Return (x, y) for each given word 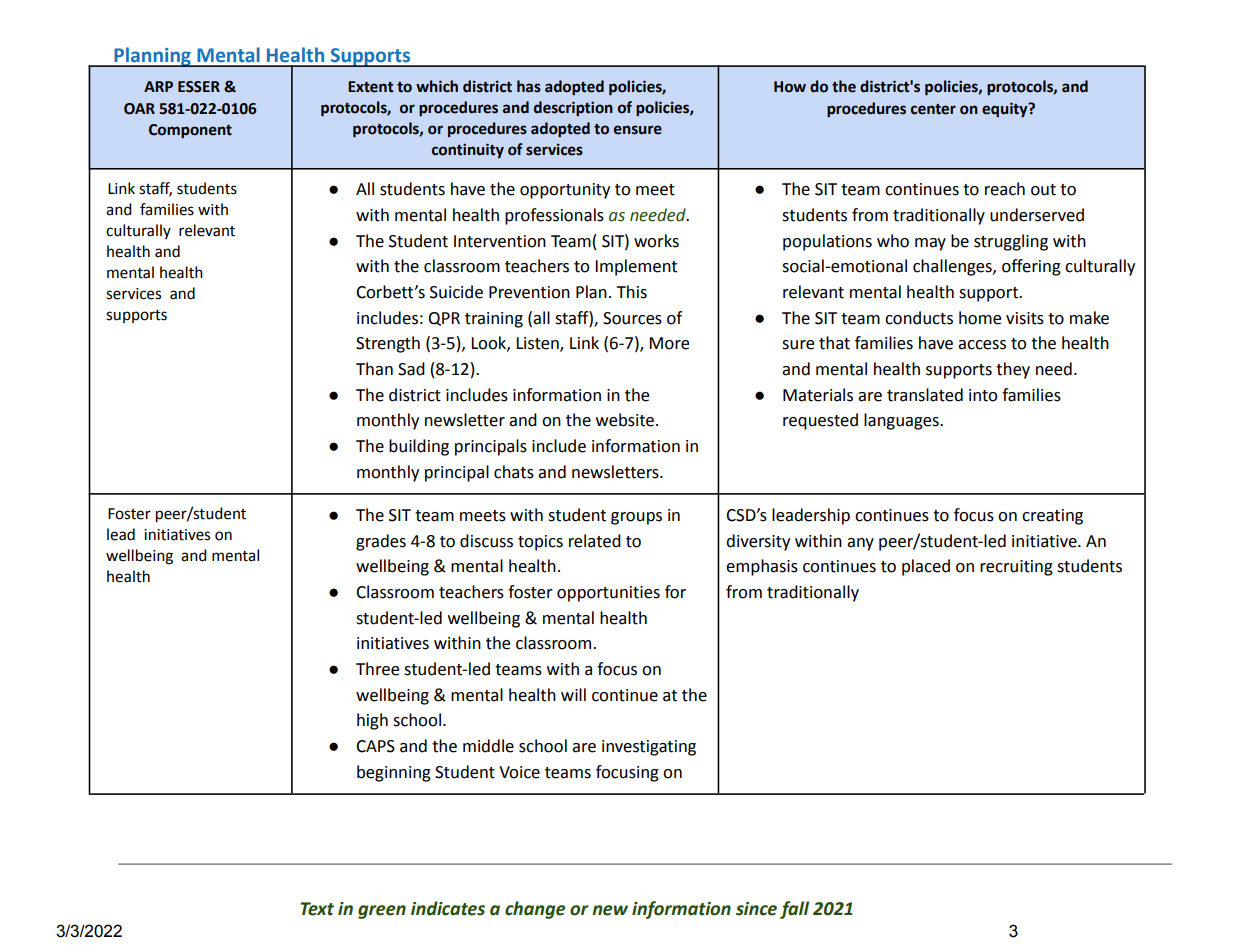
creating (1052, 517)
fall (794, 910)
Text (317, 909)
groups (636, 518)
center (933, 109)
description (573, 108)
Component (190, 131)
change (535, 910)
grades (381, 542)
